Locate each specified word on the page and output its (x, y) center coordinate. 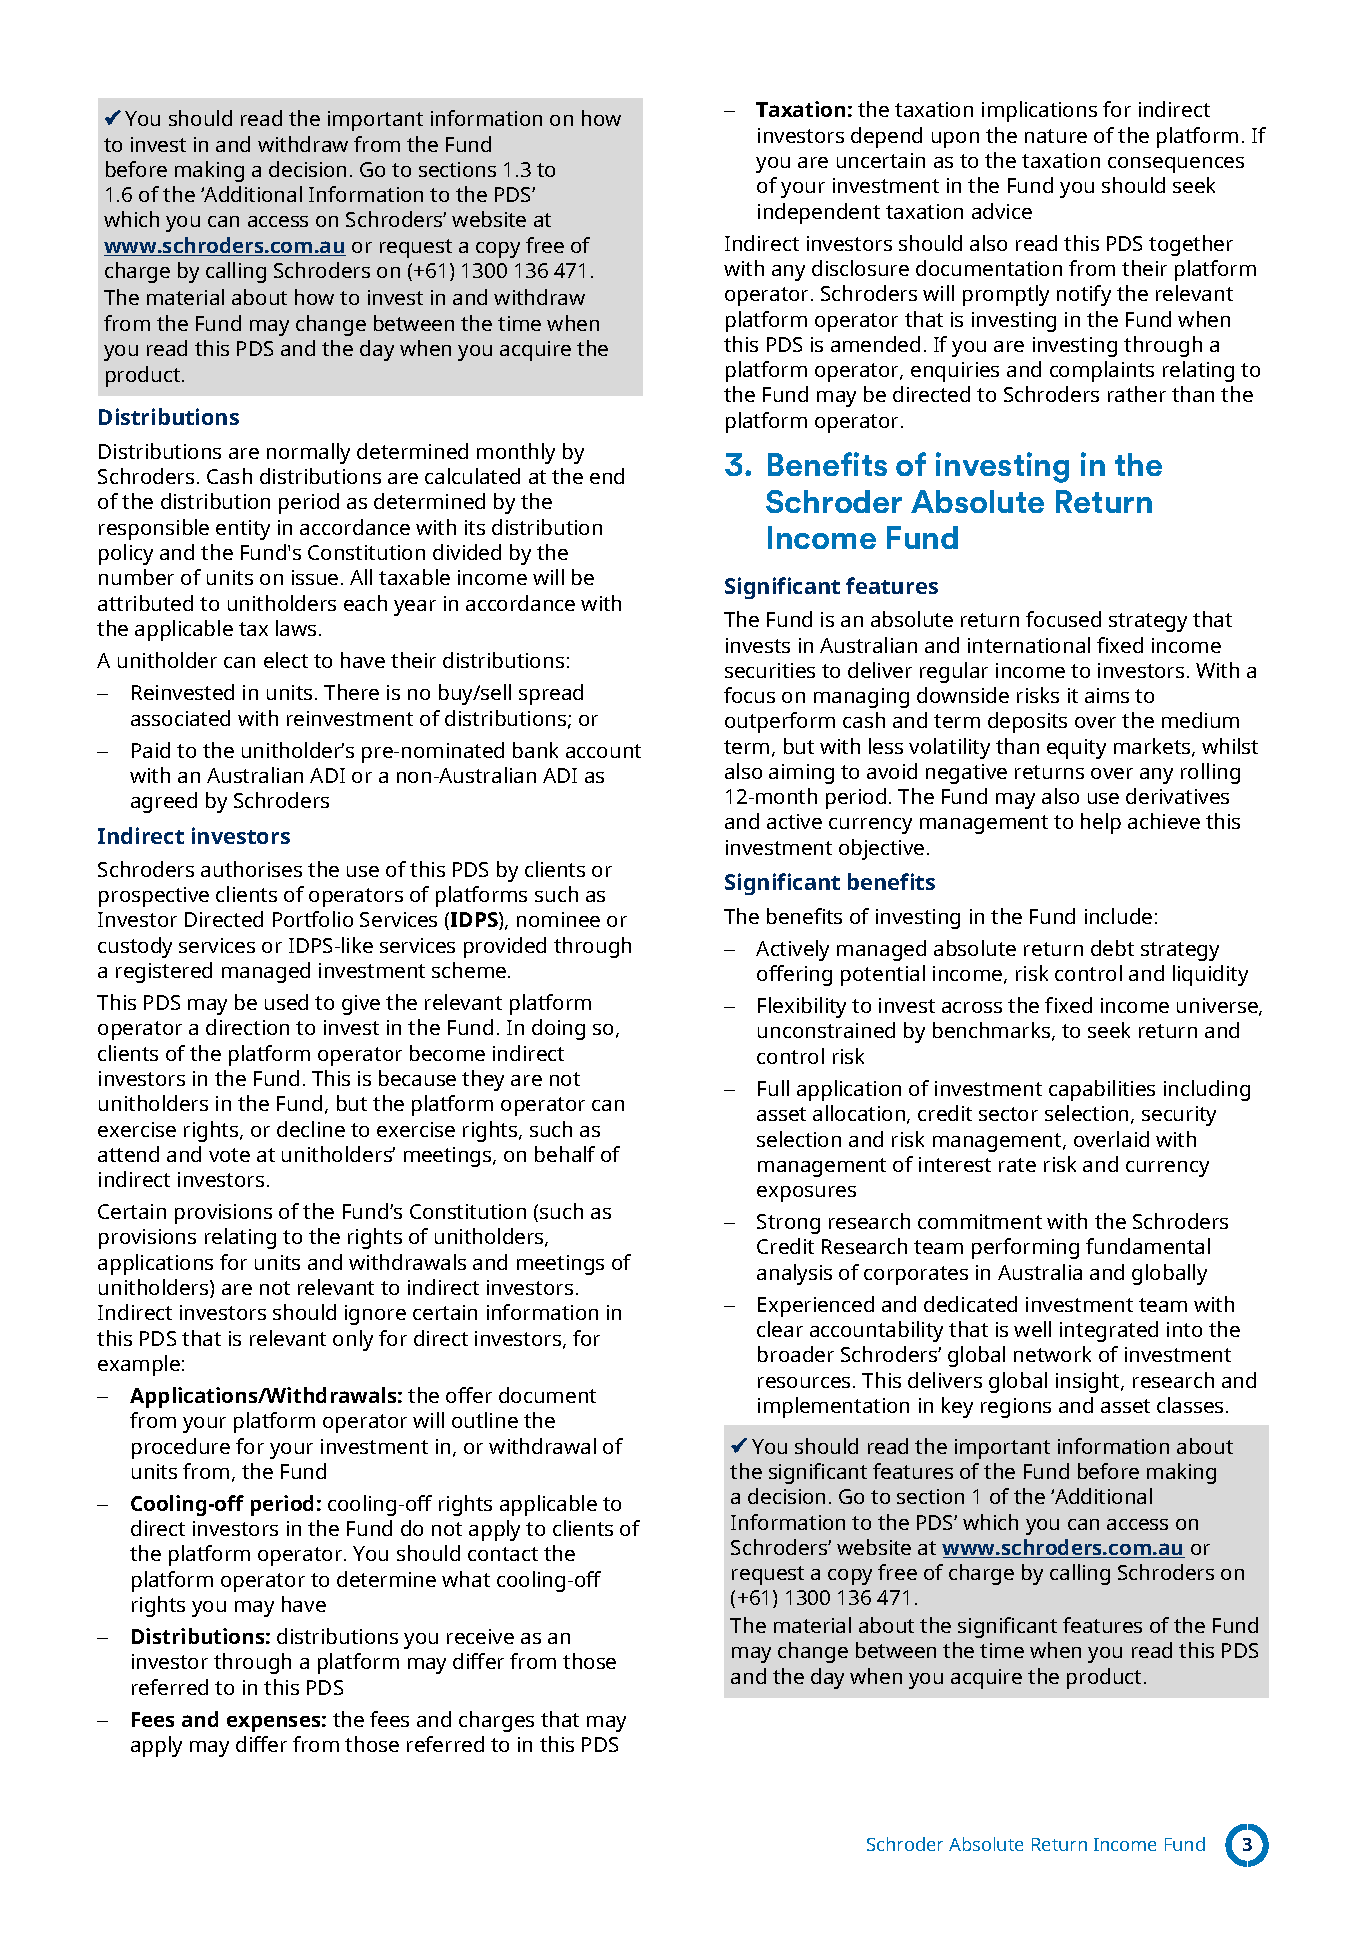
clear (780, 1329)
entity (243, 530)
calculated (472, 476)
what (466, 1579)
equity (1076, 749)
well (1032, 1329)
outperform (780, 722)
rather (1137, 394)
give (361, 1005)
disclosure (860, 268)
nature (1056, 136)
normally (308, 453)
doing (558, 1029)
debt (1112, 948)
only (353, 1340)
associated (180, 718)
